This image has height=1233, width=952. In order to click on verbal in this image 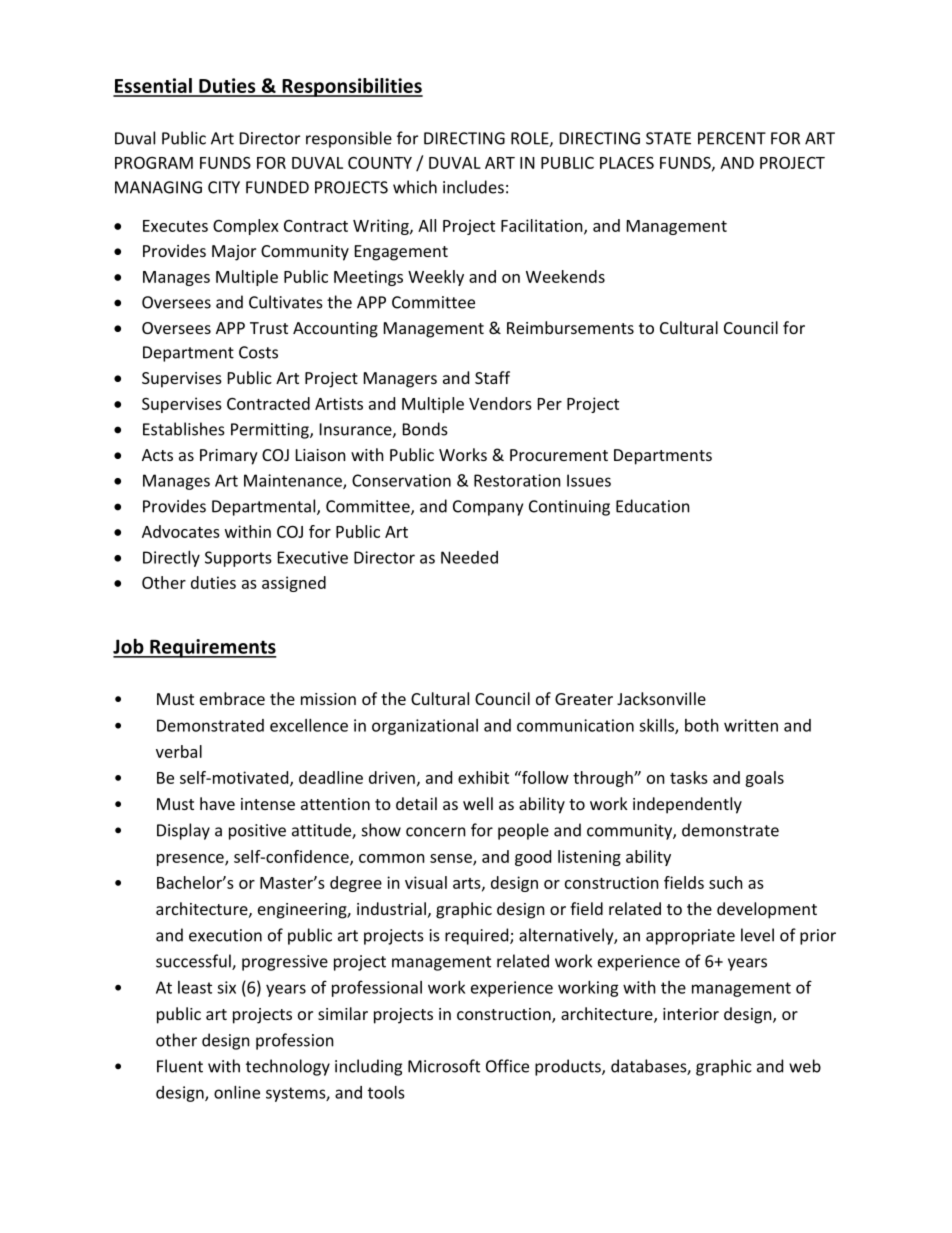, I will do `click(179, 751)`.
